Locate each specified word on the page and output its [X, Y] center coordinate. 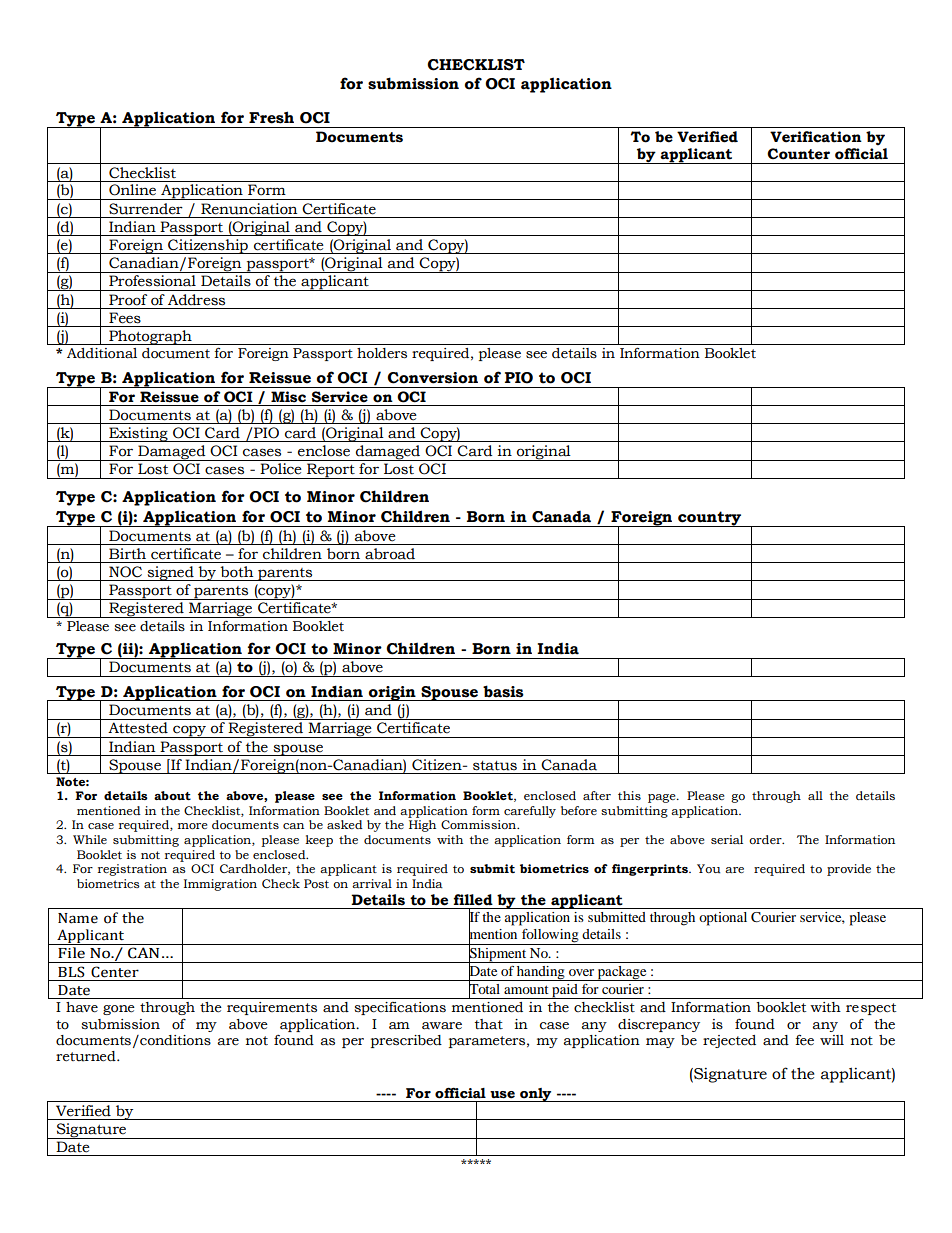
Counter [798, 154]
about [172, 795]
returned [87, 1056]
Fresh [271, 117]
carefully [530, 812]
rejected [729, 1041]
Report [331, 471]
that [489, 1024]
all [815, 795]
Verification [816, 137]
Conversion [432, 378]
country [710, 519]
